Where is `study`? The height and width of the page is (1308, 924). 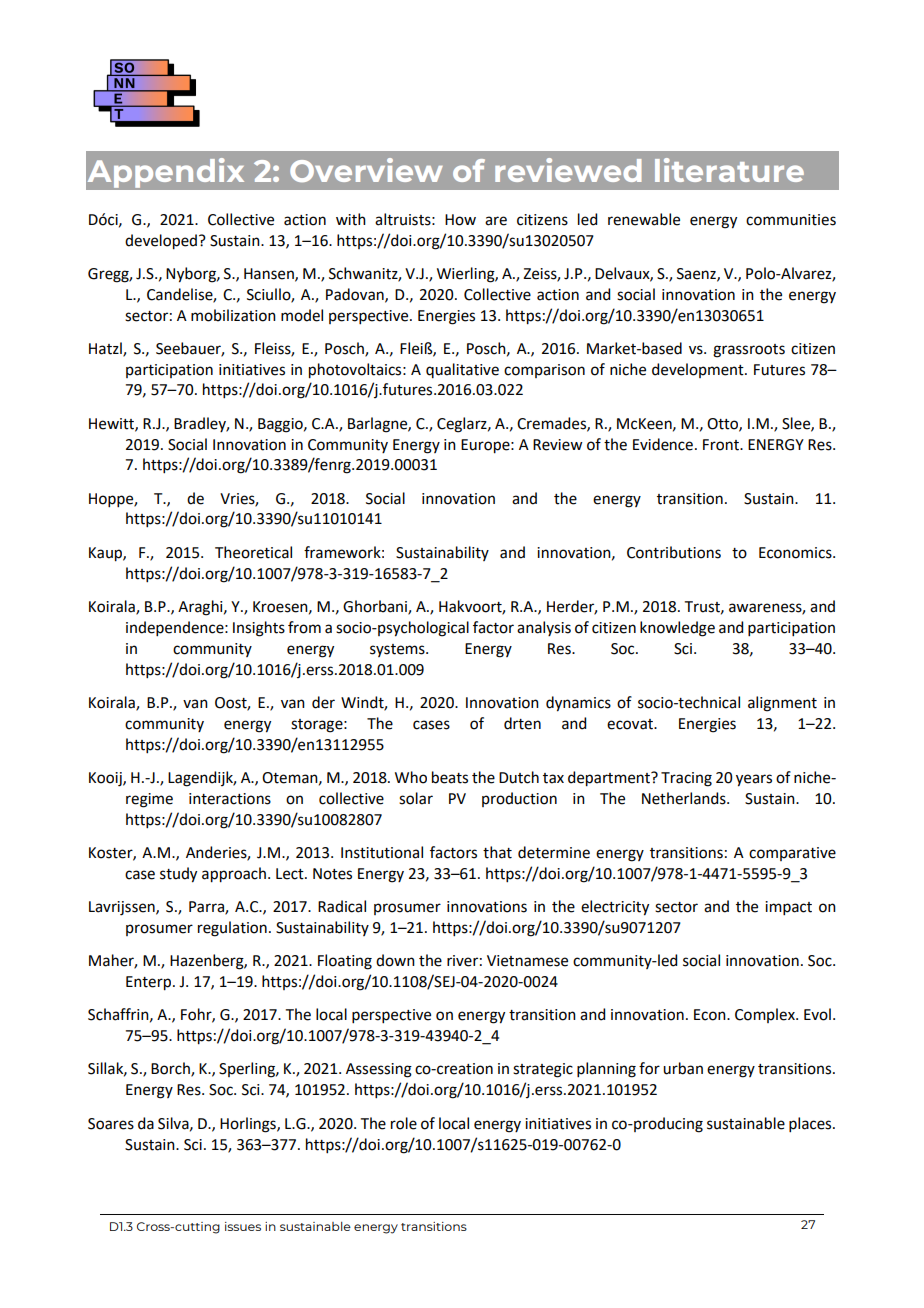 study is located at coordinates (178, 875).
